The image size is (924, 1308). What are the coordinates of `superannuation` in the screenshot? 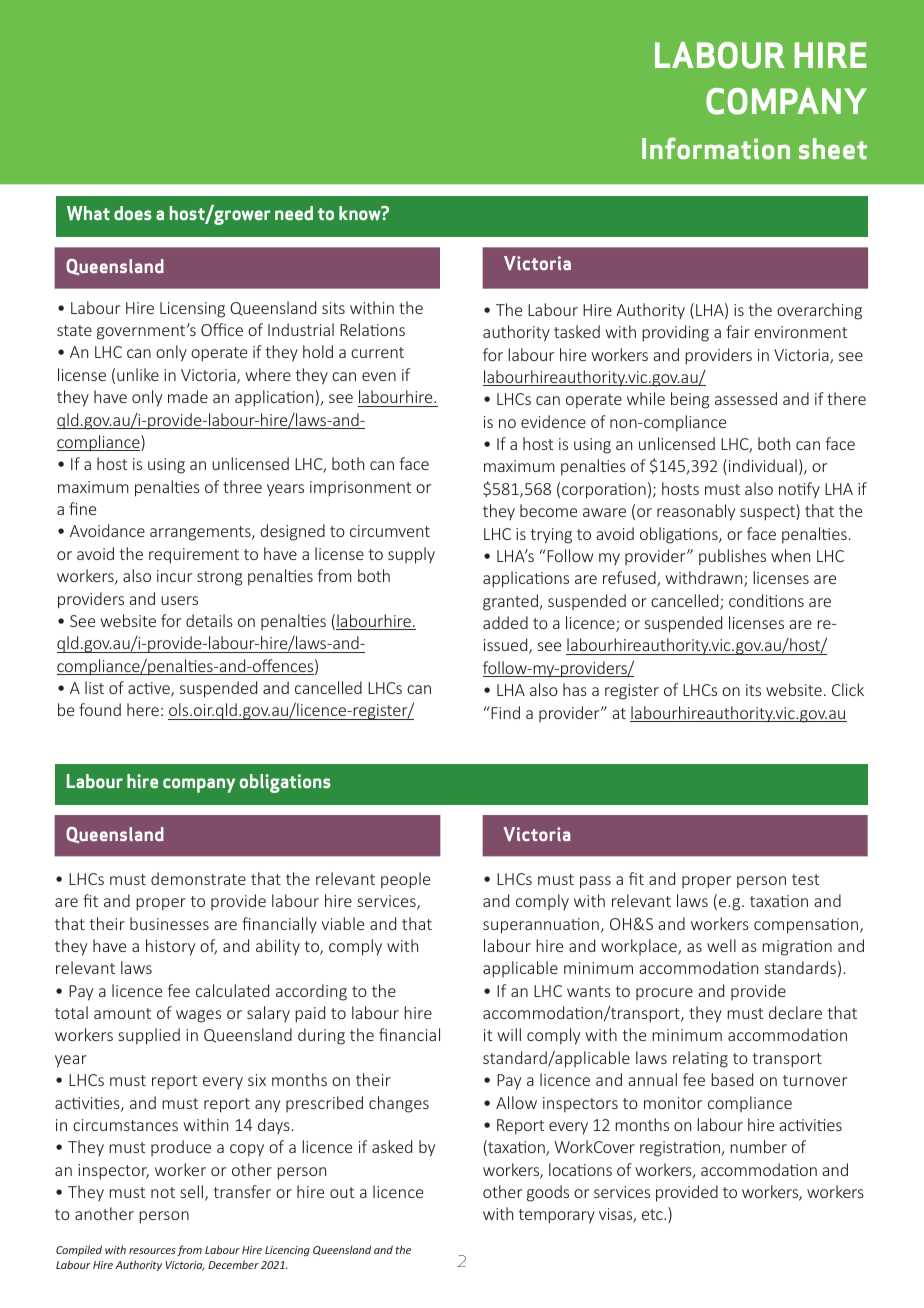 It's located at (541, 926).
